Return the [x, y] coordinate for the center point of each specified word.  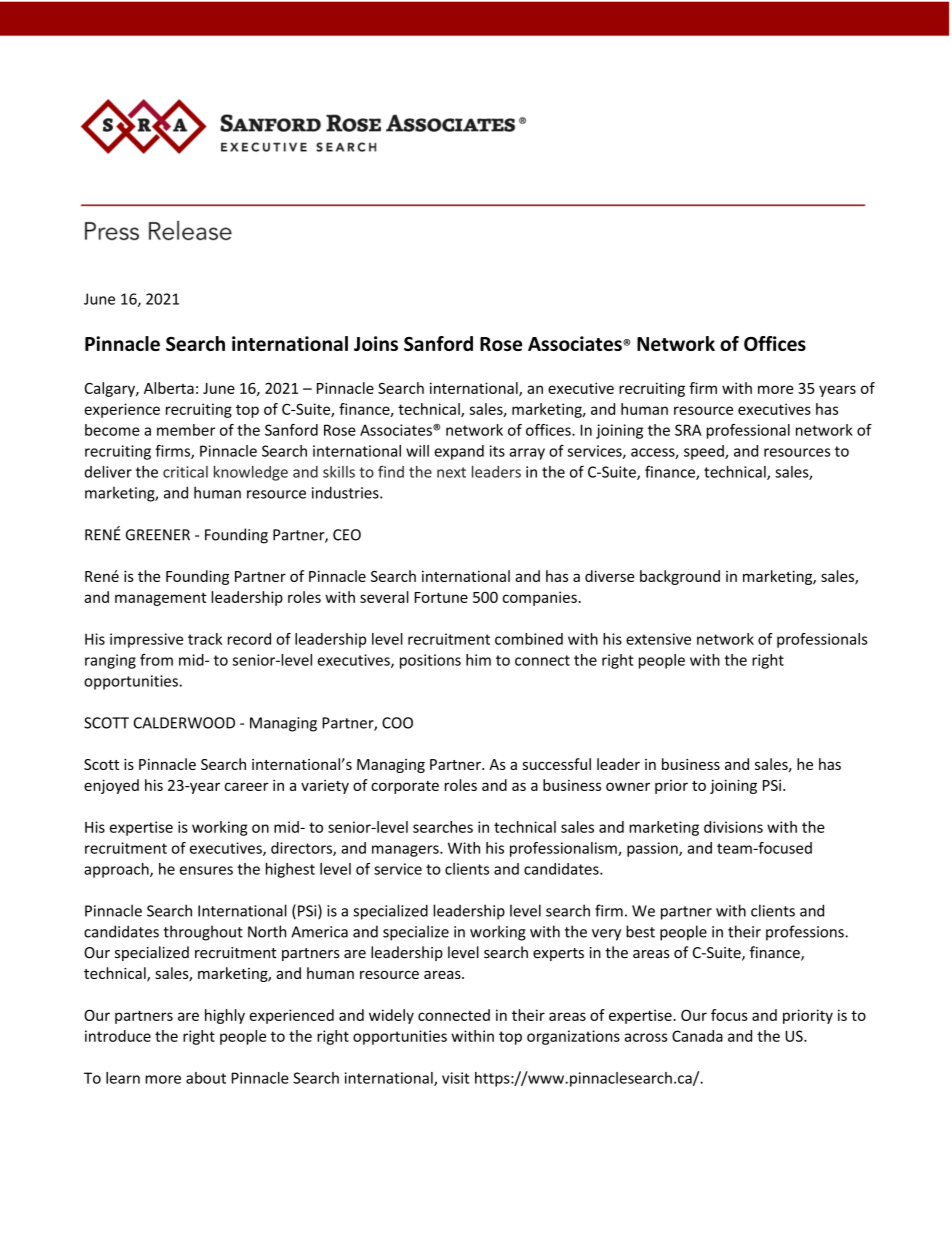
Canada [697, 1036]
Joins [376, 343]
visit [455, 1078]
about [206, 1078]
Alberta [169, 388]
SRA [688, 430]
